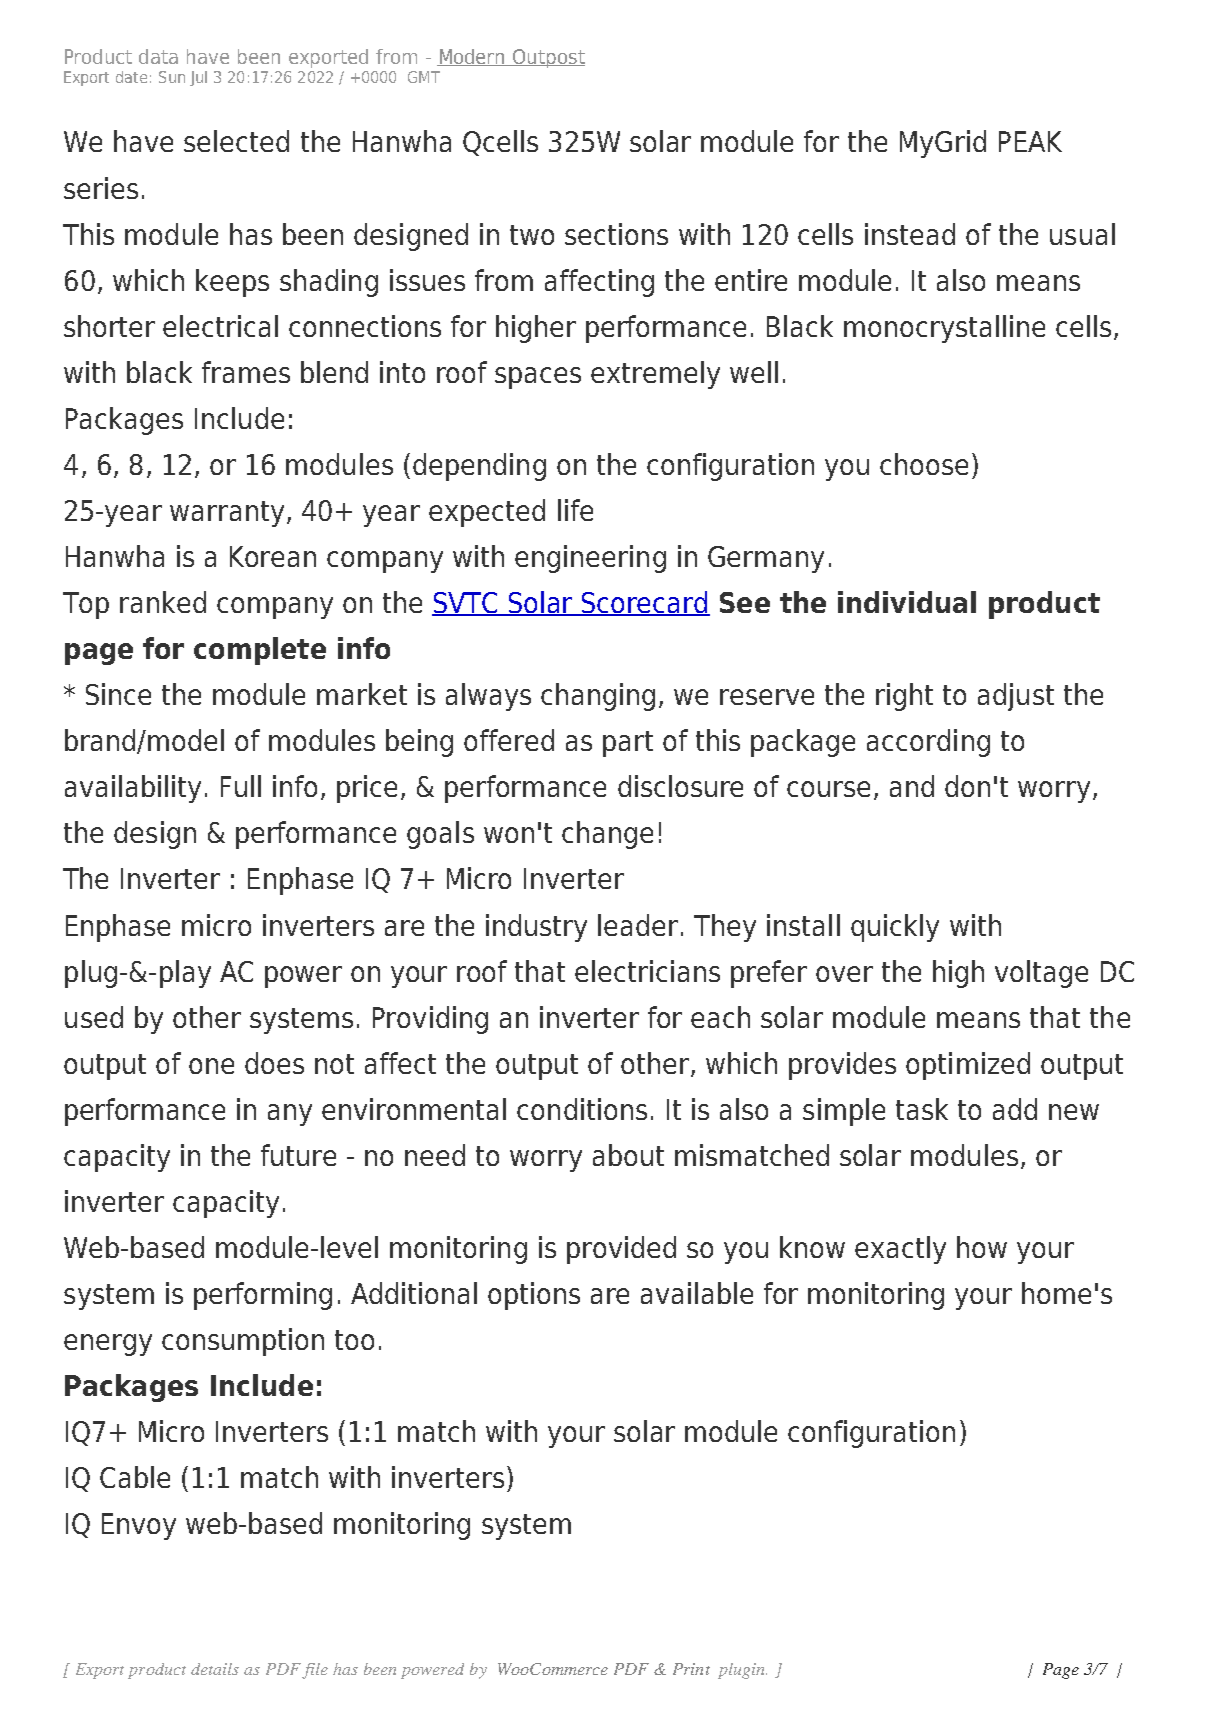 This document has width=1209, height=1710. I want to click on Full, so click(241, 786).
